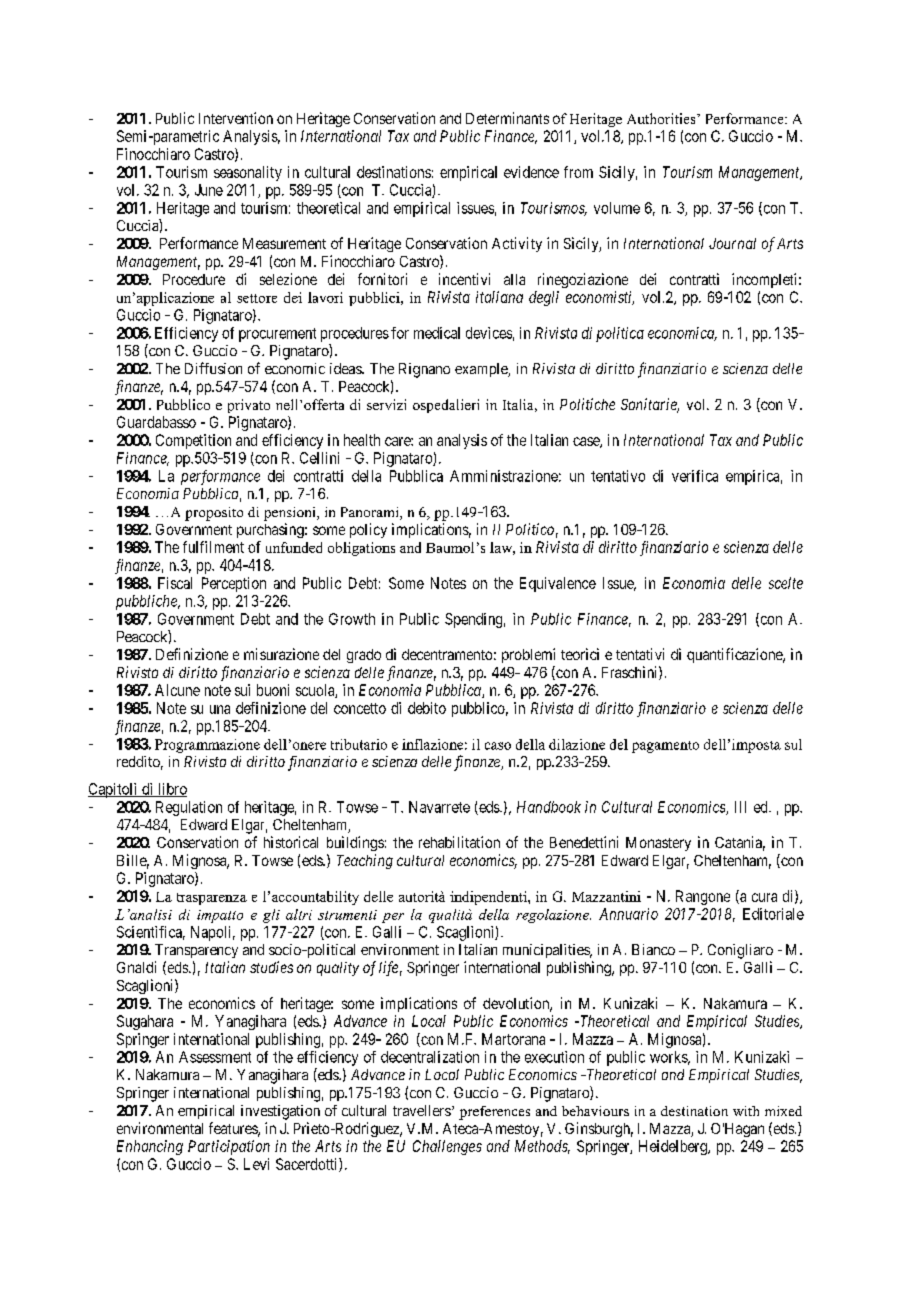 Image resolution: width=924 pixels, height=1308 pixels. What do you see at coordinates (764, 897) in the document?
I see `cura` at bounding box center [764, 897].
